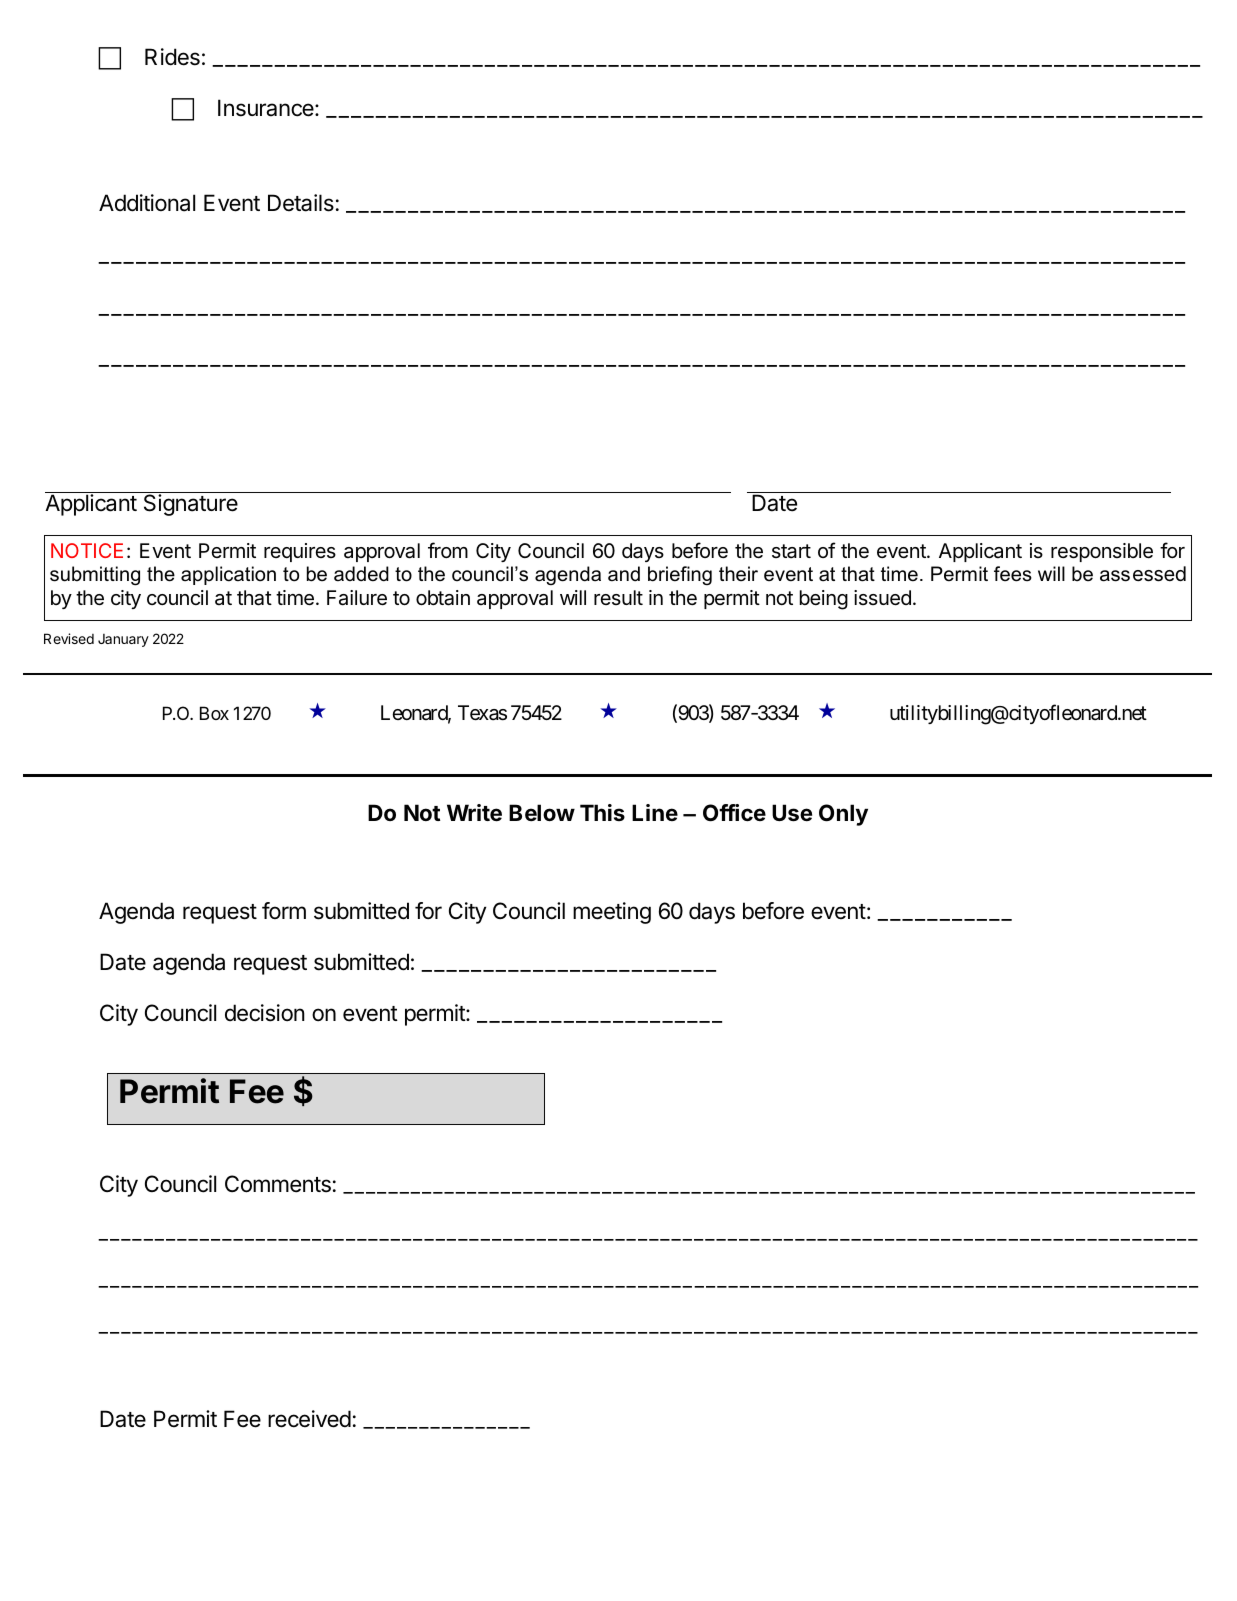  Describe the element at coordinates (301, 203) in the page. I see `Details` at that location.
